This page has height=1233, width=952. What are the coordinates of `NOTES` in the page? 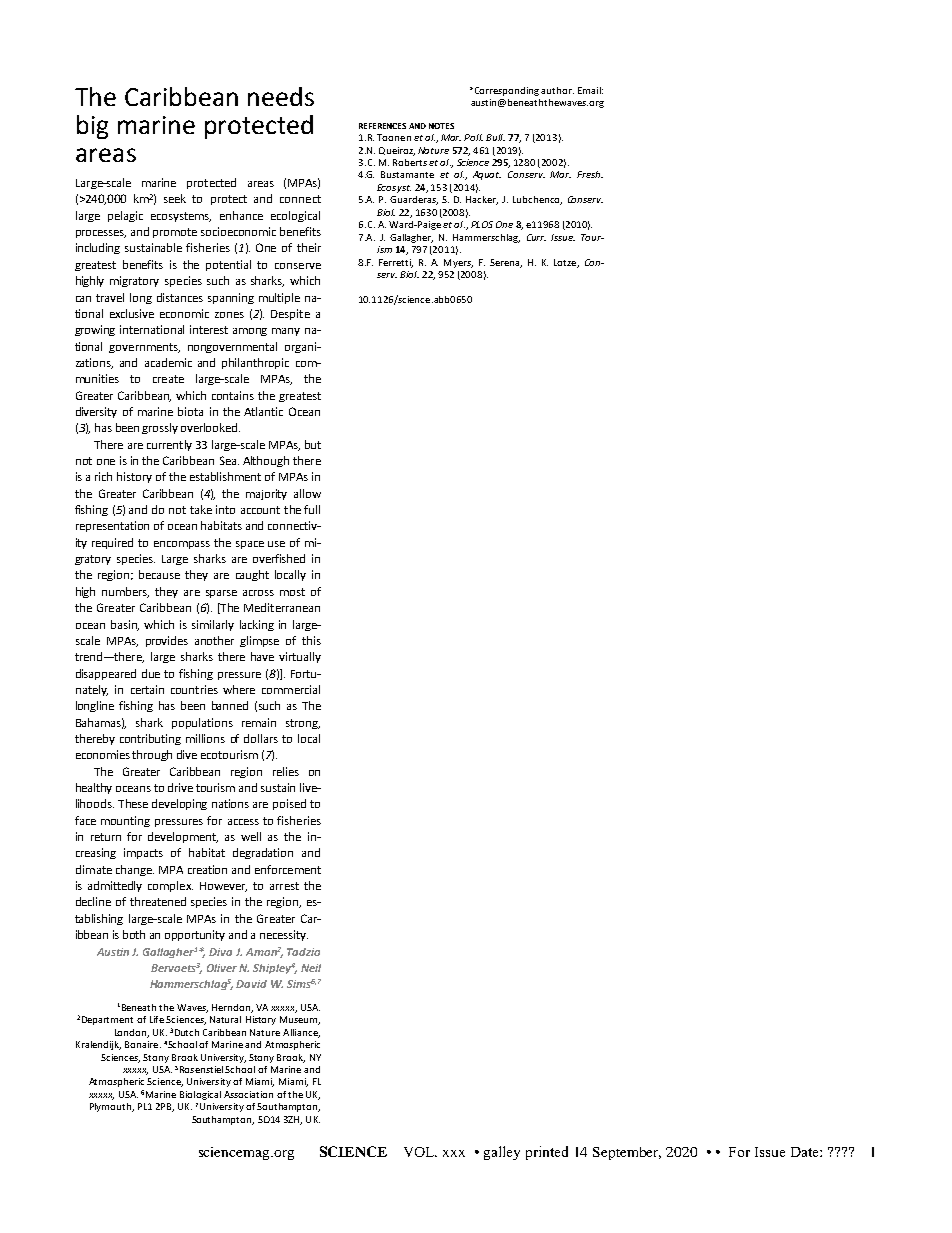 It's located at (441, 126).
